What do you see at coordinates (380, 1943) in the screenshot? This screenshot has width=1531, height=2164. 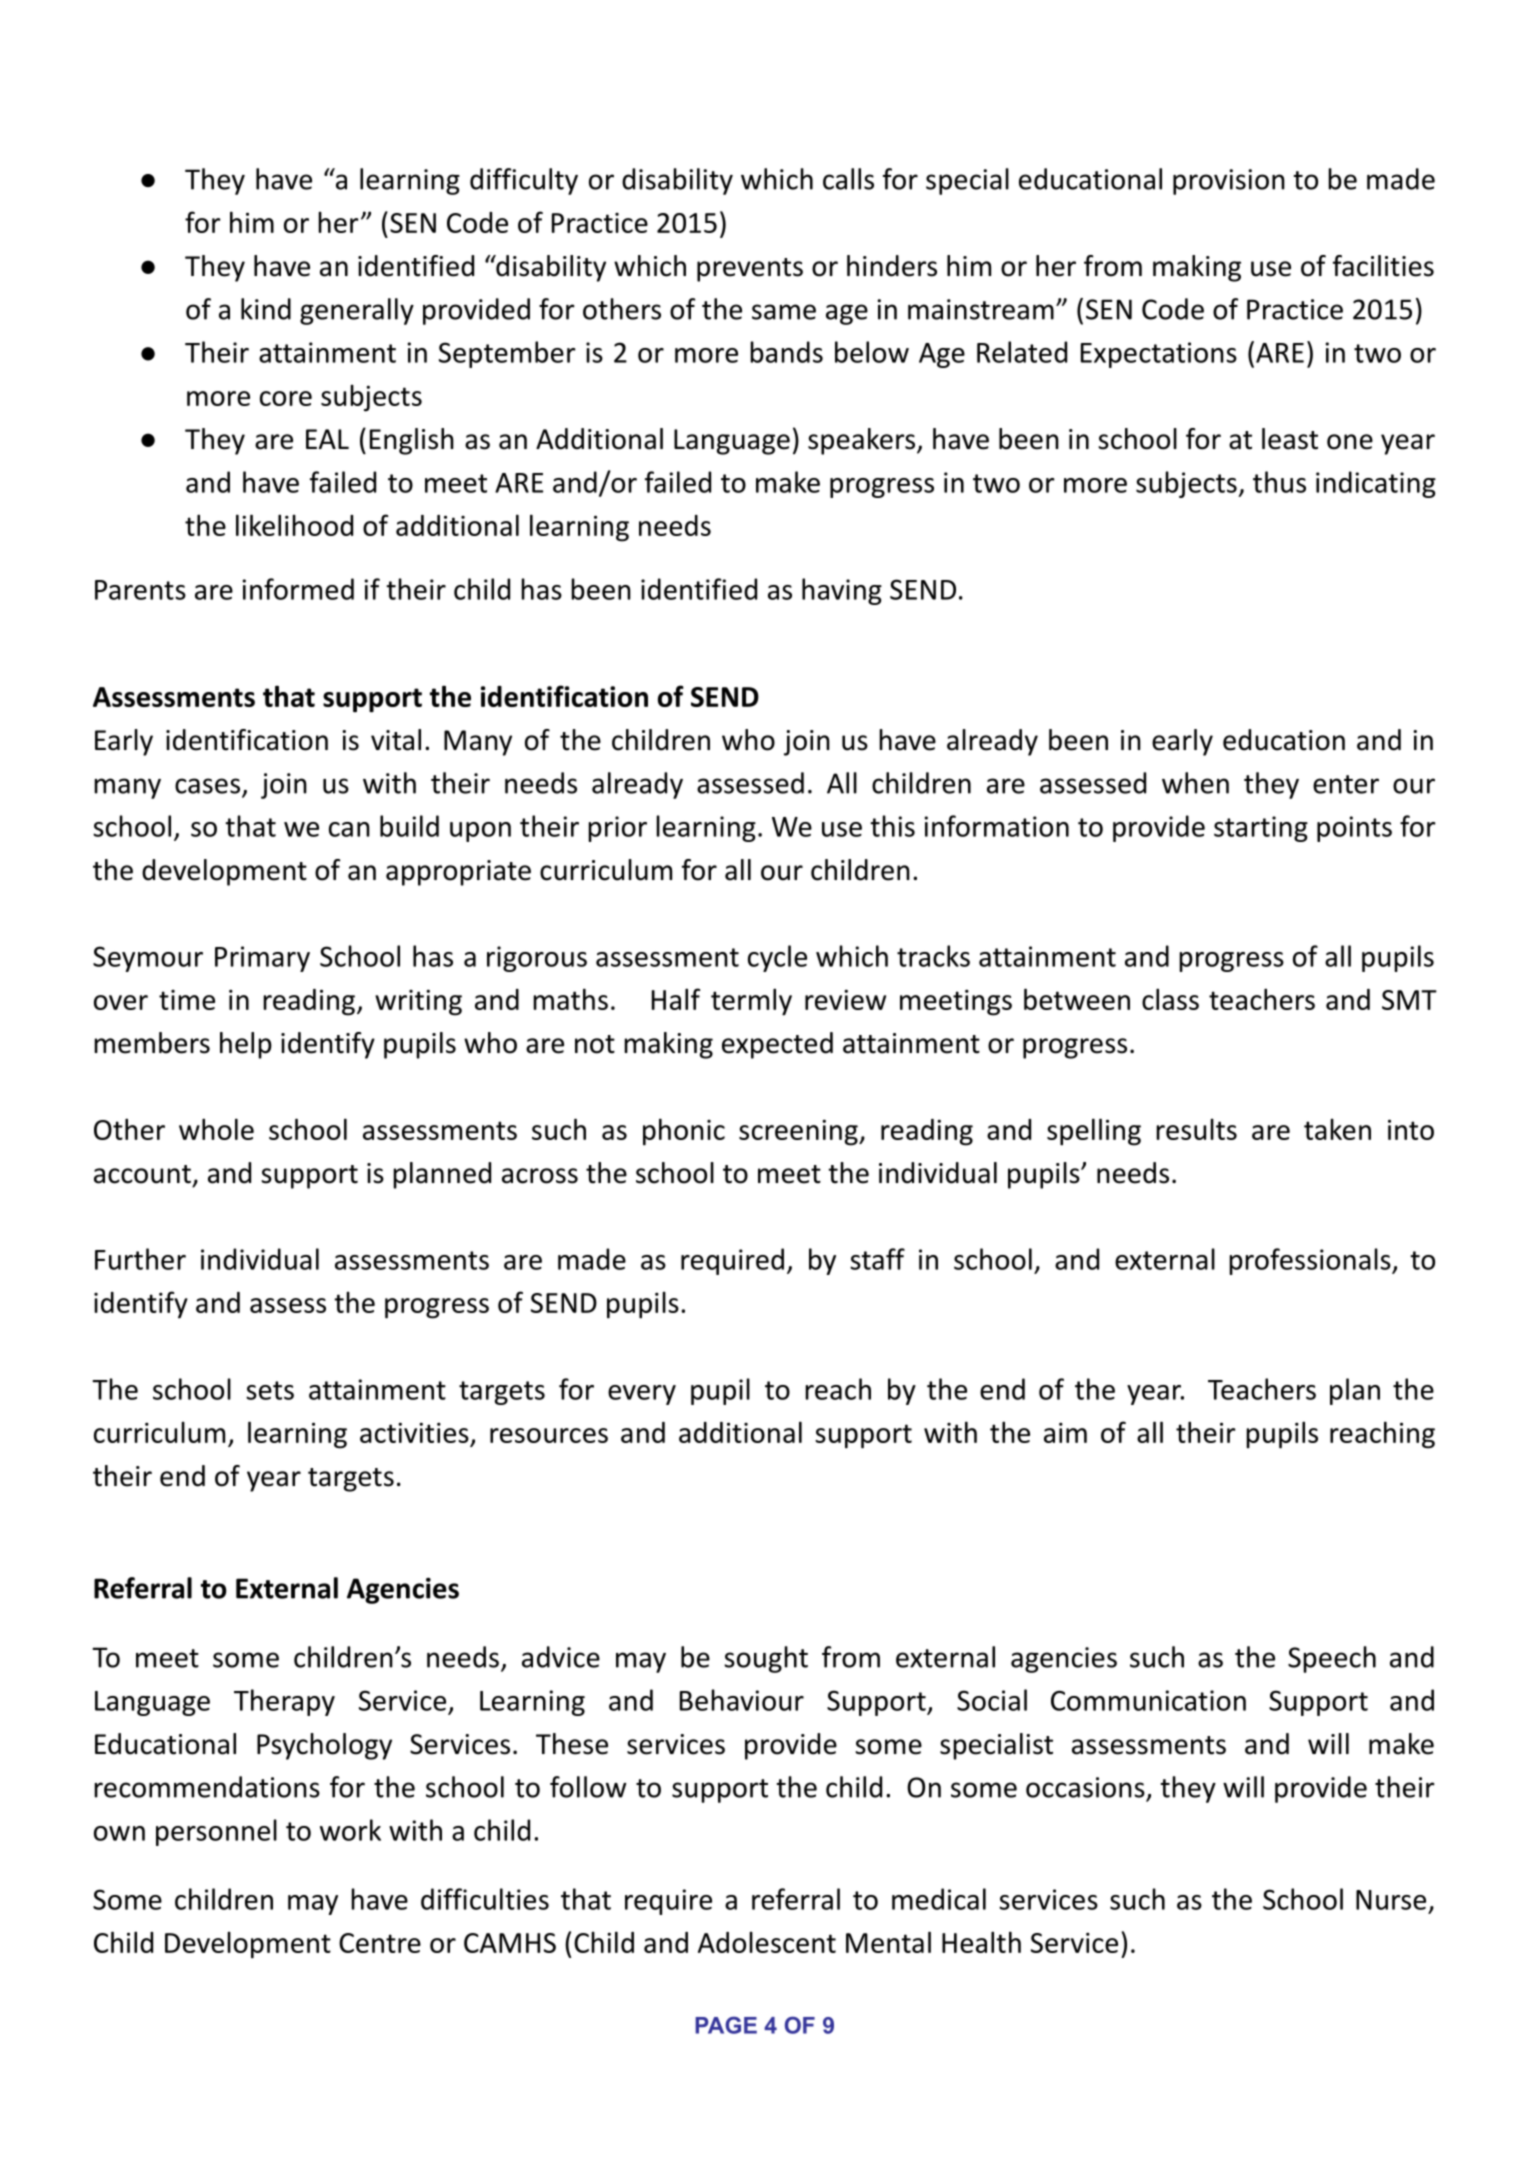 I see `Centre` at bounding box center [380, 1943].
